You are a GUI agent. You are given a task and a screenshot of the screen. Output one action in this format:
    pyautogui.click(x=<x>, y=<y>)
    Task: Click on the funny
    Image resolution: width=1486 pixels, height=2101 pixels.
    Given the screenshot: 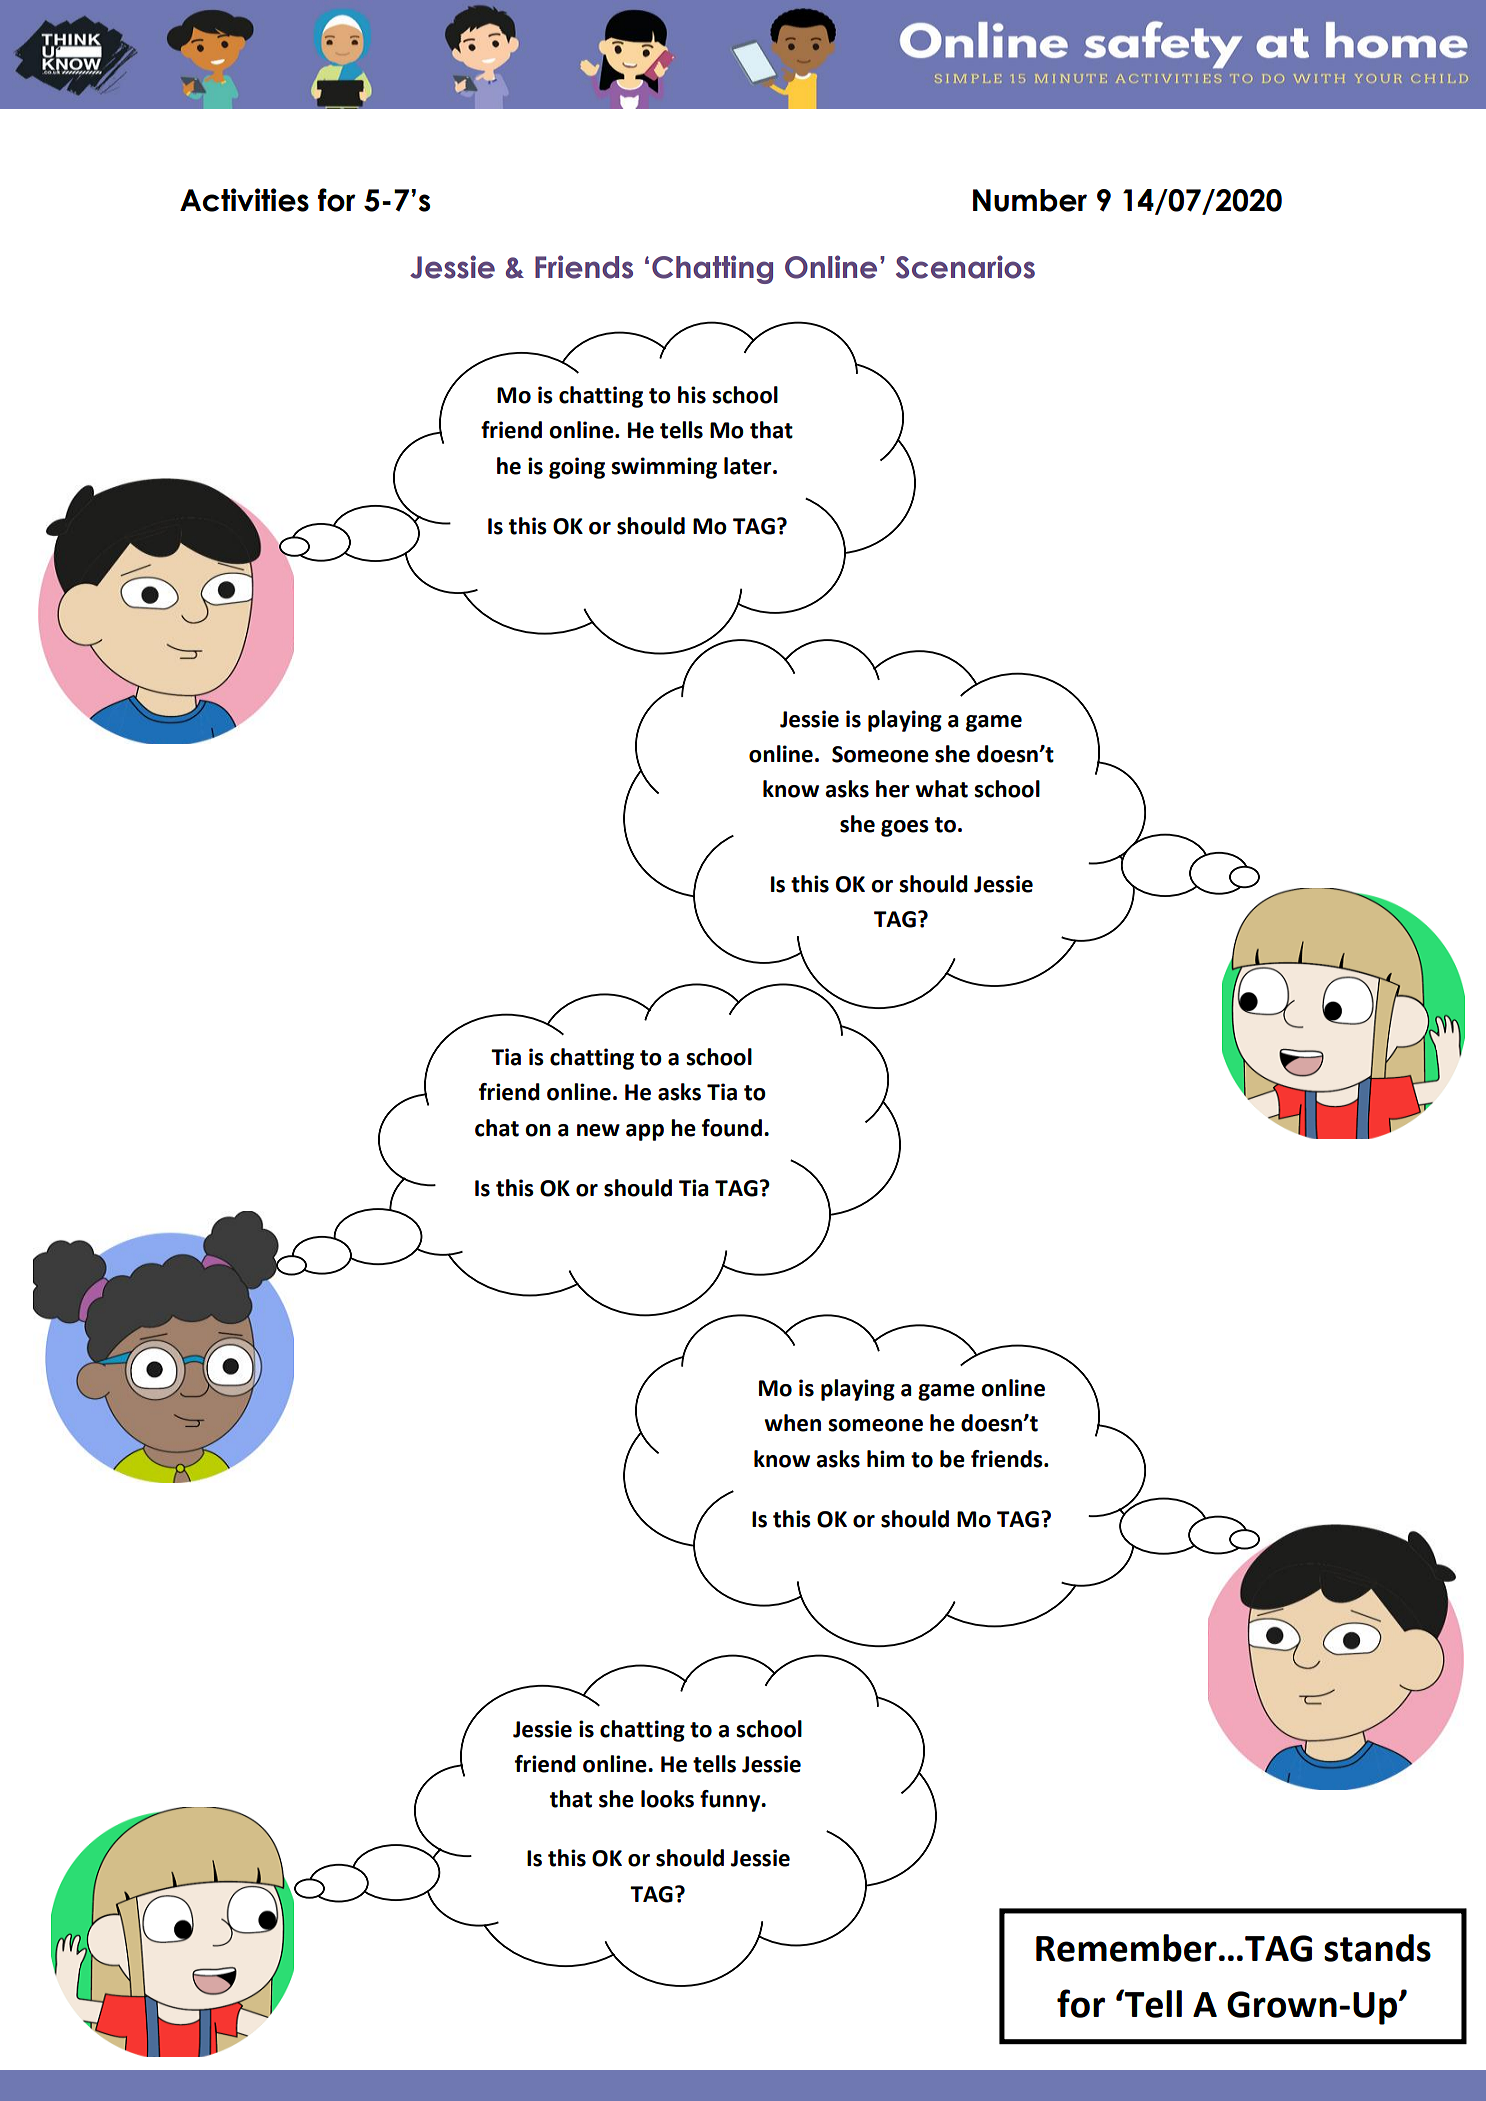 What is the action you would take?
    pyautogui.click(x=731, y=1801)
